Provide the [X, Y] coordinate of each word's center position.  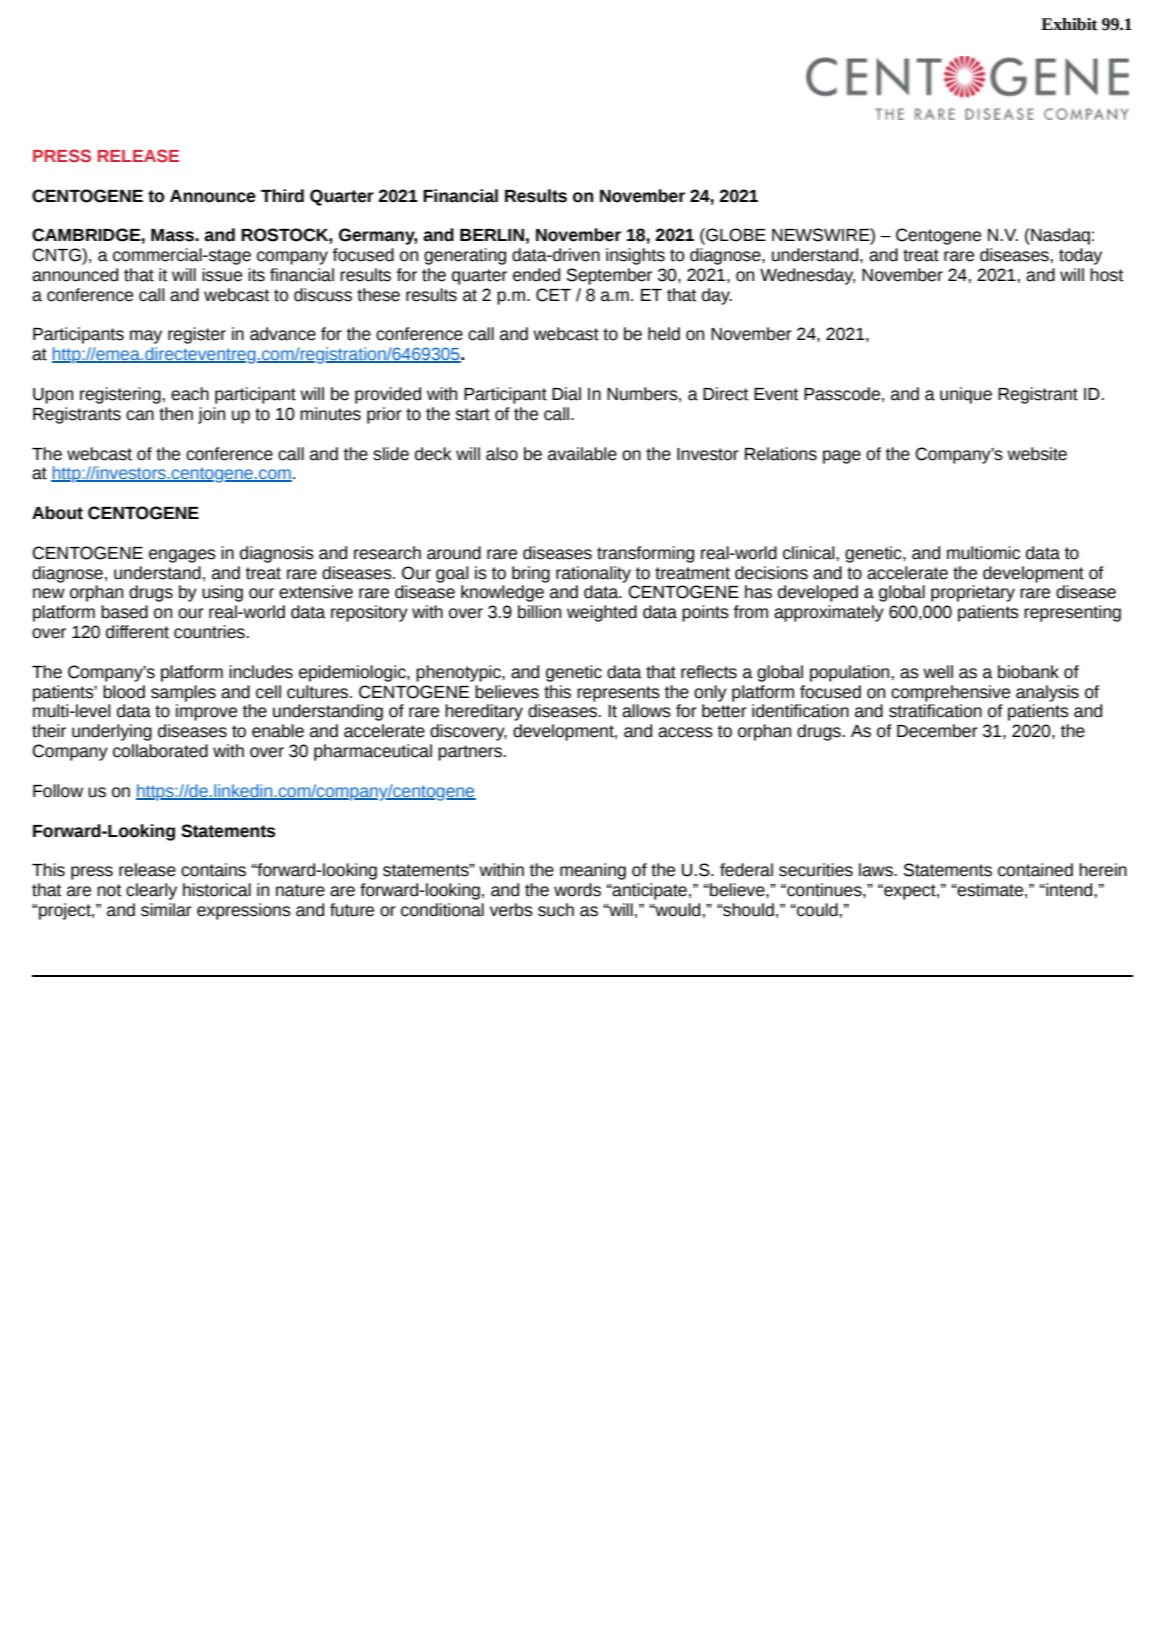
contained [1035, 870]
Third [282, 196]
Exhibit [1069, 24]
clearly [151, 891]
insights [635, 256]
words [577, 890]
